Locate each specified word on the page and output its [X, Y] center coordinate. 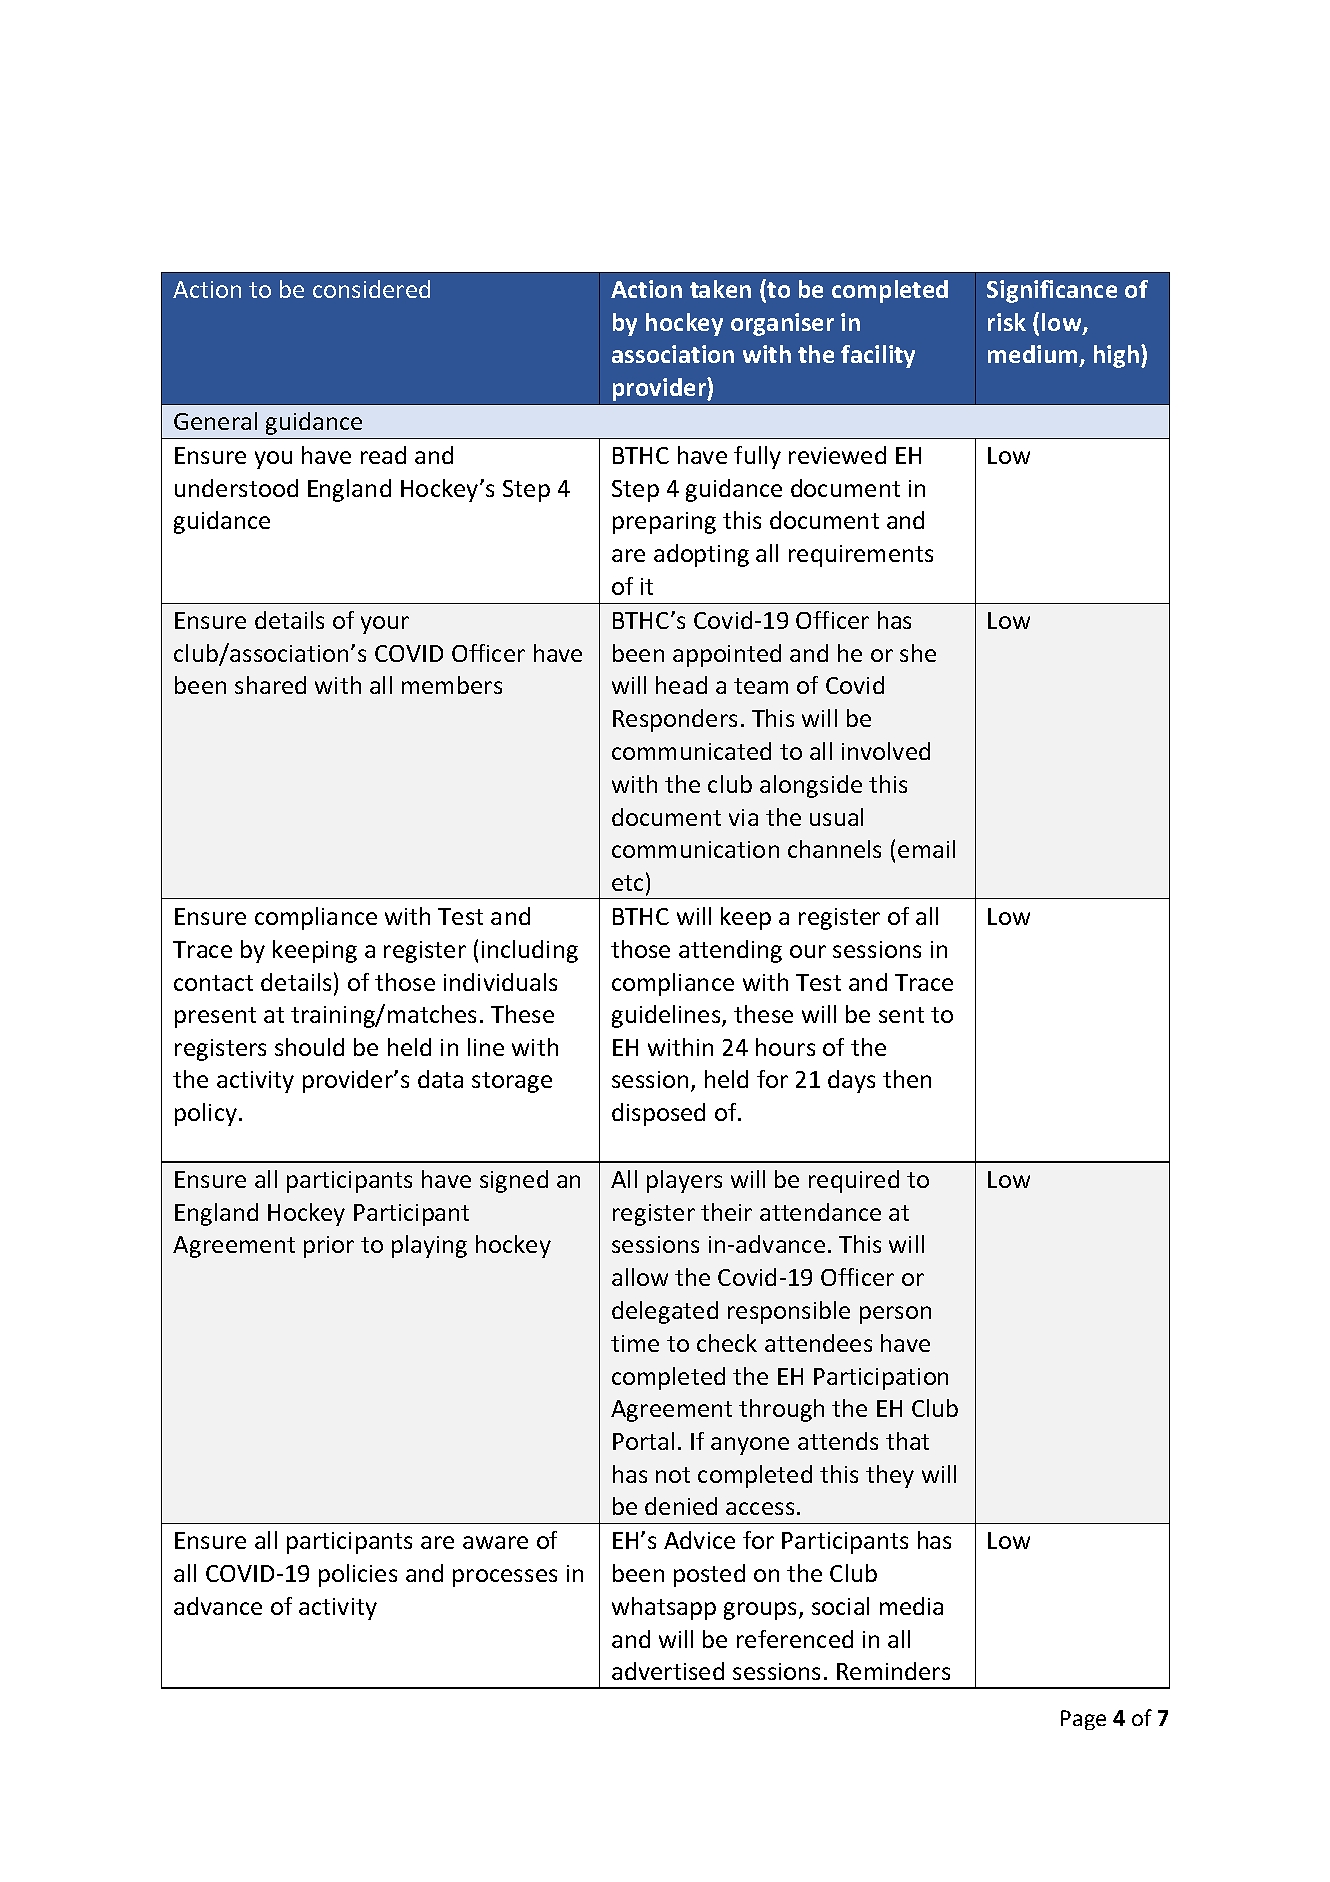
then [907, 1079]
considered [371, 289]
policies [358, 1575]
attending [730, 951]
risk [1007, 322]
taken [720, 289]
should [309, 1047]
